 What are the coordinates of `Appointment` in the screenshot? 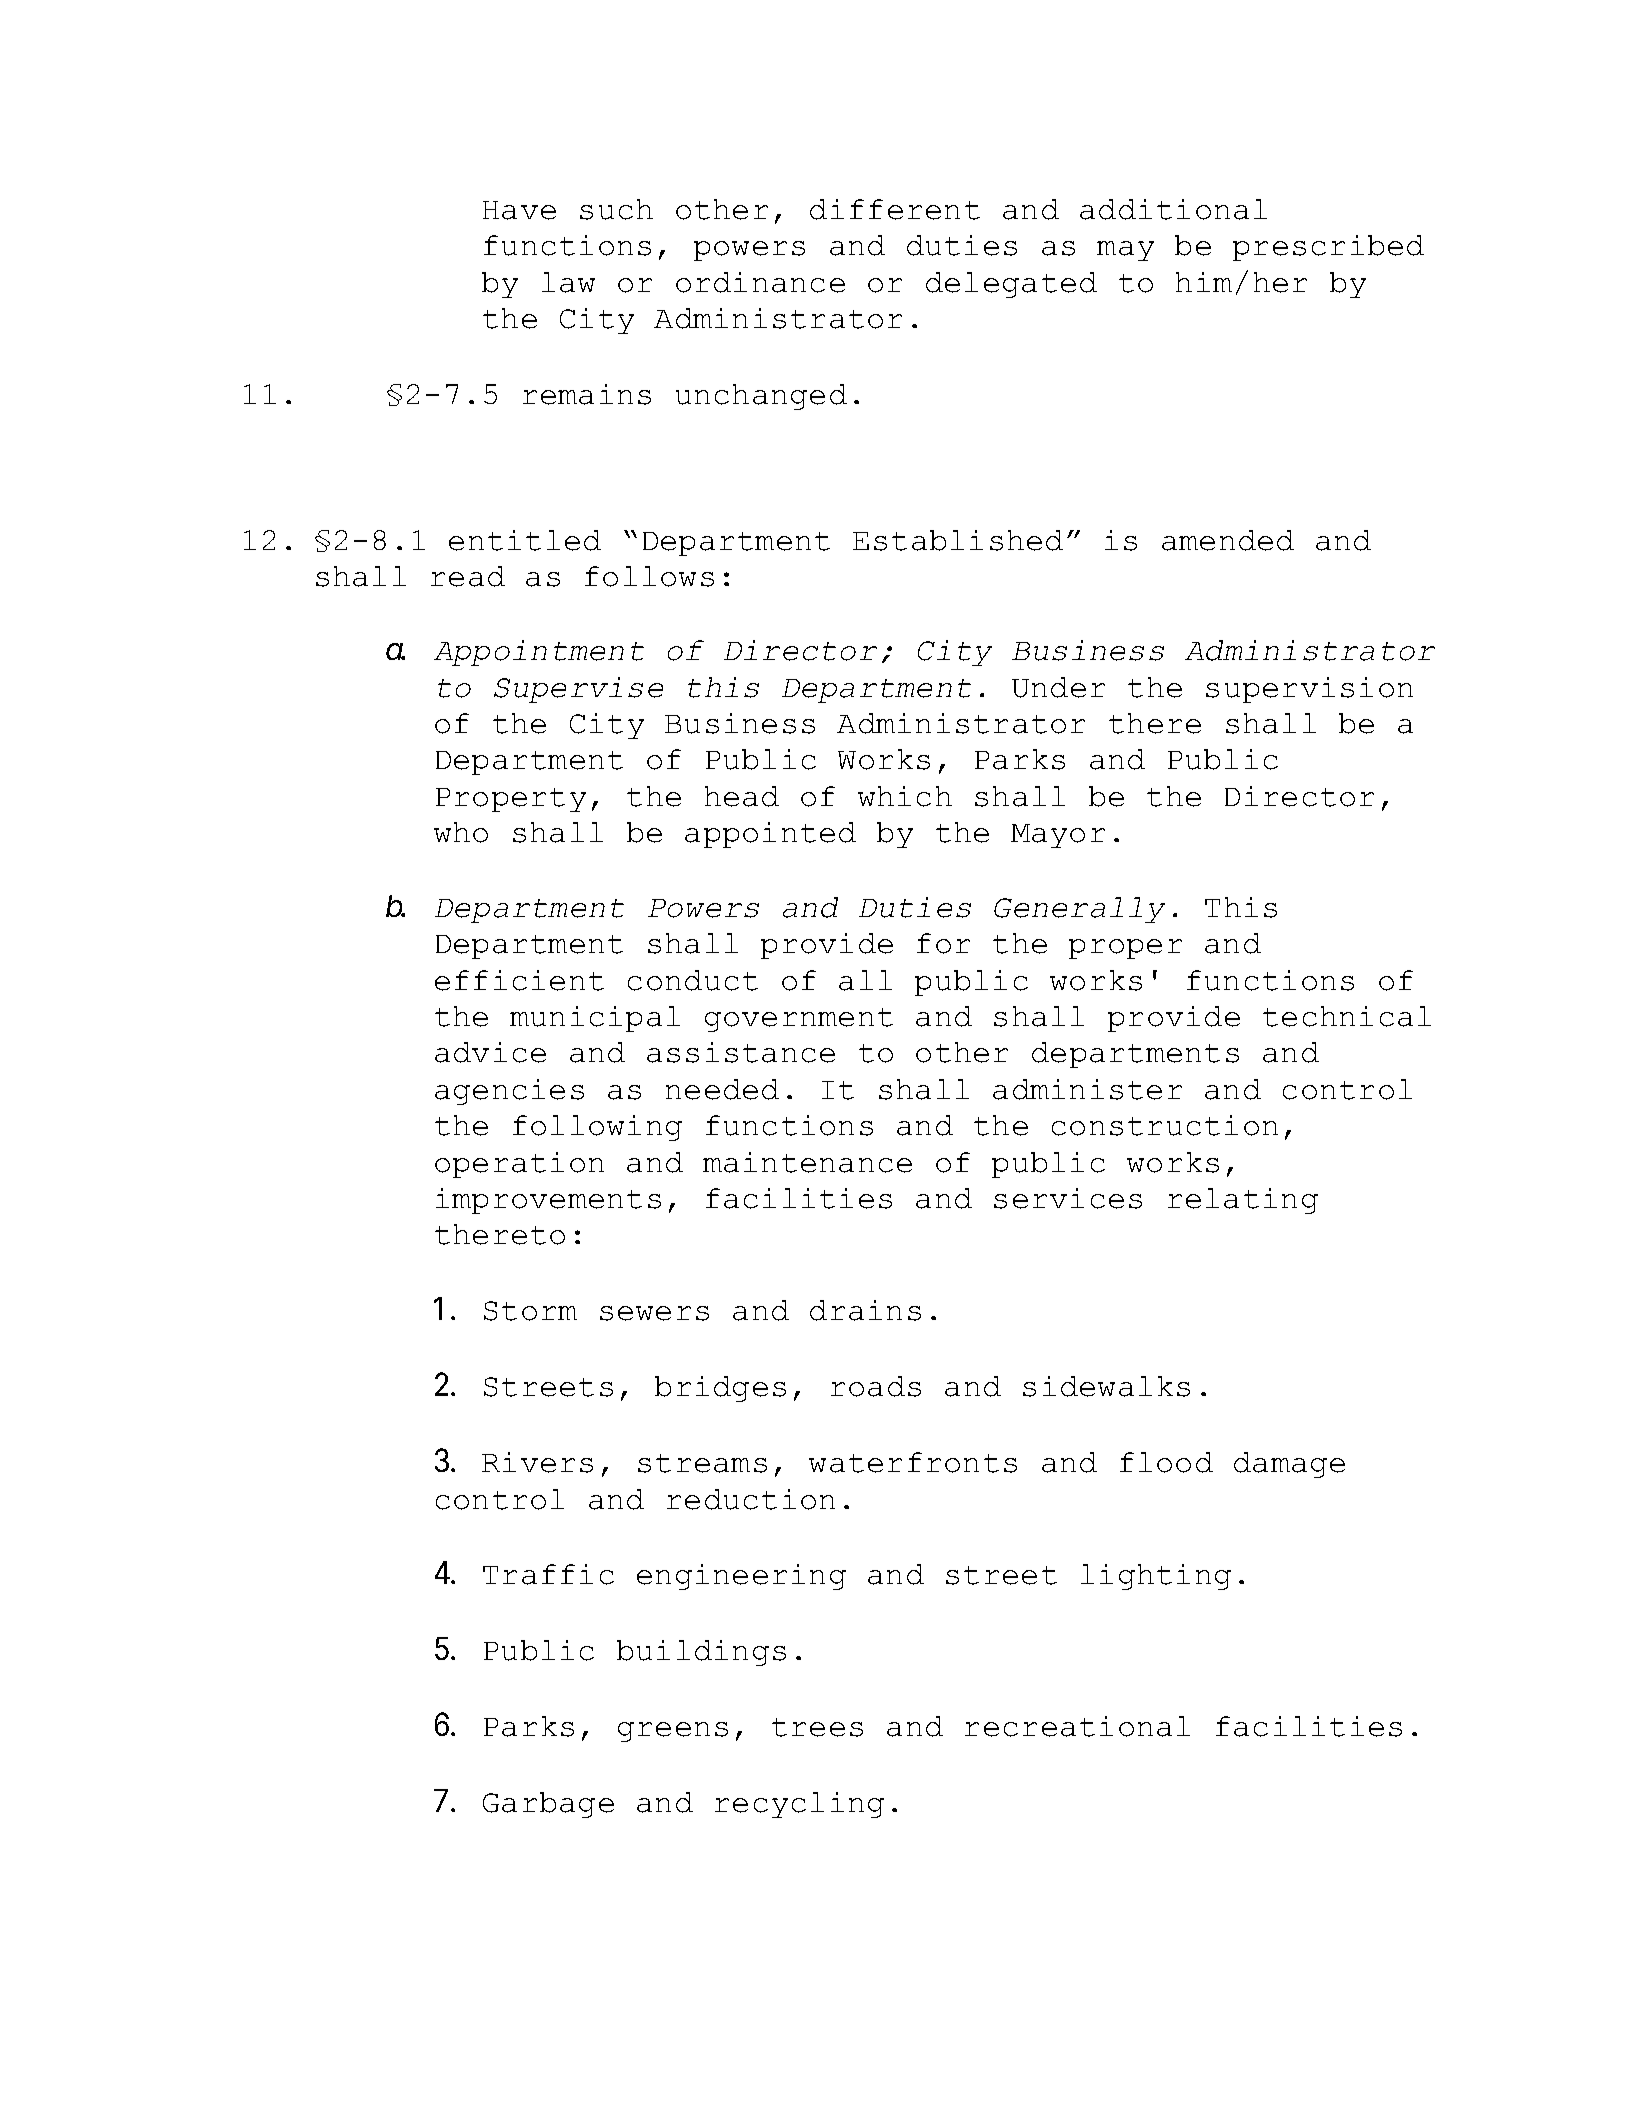 It's located at (539, 653).
